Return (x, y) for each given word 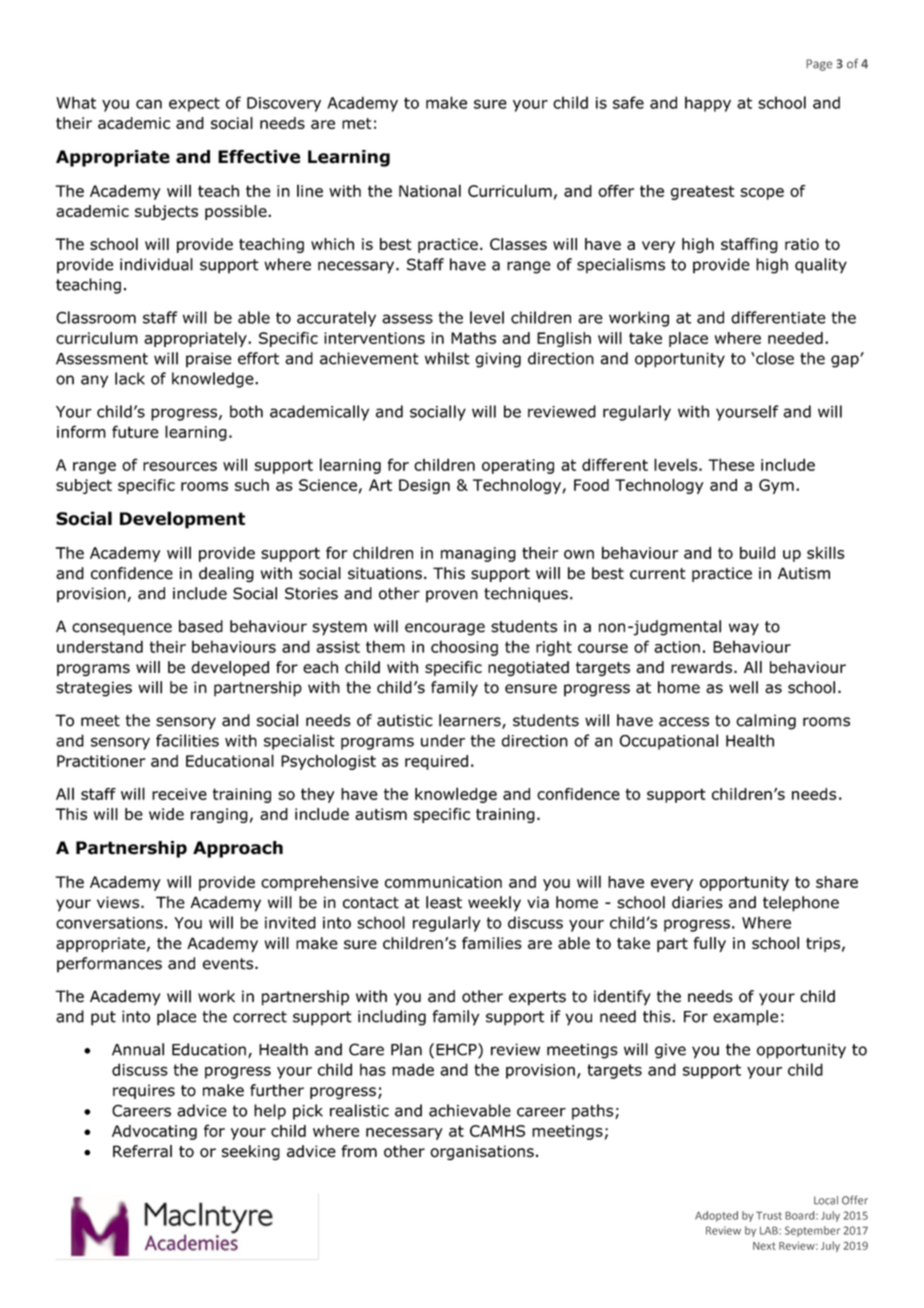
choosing (464, 648)
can (149, 104)
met (357, 123)
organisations (482, 1153)
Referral (142, 1151)
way (744, 629)
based (201, 626)
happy (708, 104)
